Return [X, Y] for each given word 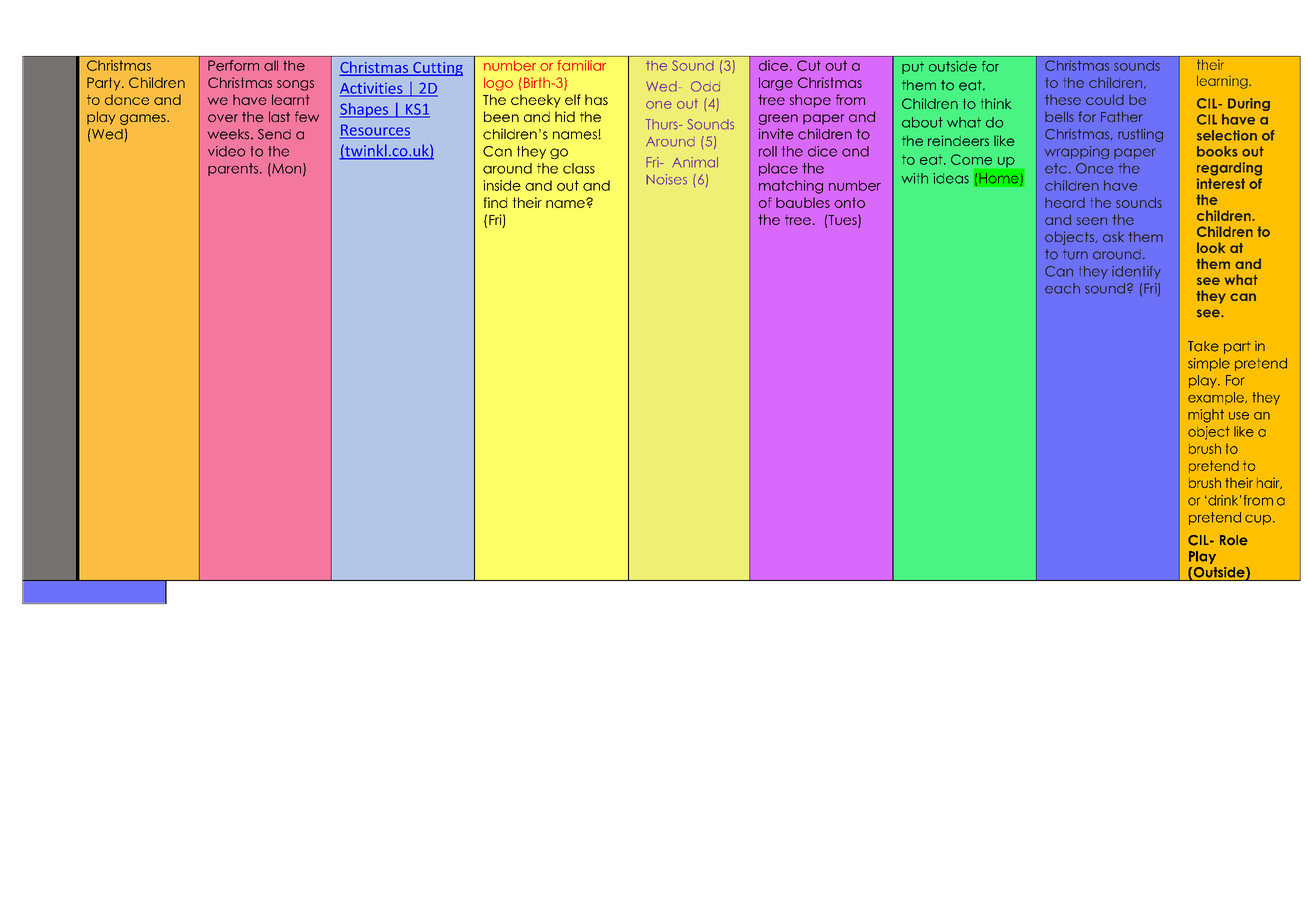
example [1217, 398]
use [1239, 416]
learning [1223, 82]
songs [295, 85]
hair [1269, 483]
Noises [666, 179]
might [1206, 416]
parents [234, 169]
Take [1203, 346]
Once [1094, 168]
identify [1136, 272]
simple [1209, 364]
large [776, 84]
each [1062, 288]
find [495, 202]
